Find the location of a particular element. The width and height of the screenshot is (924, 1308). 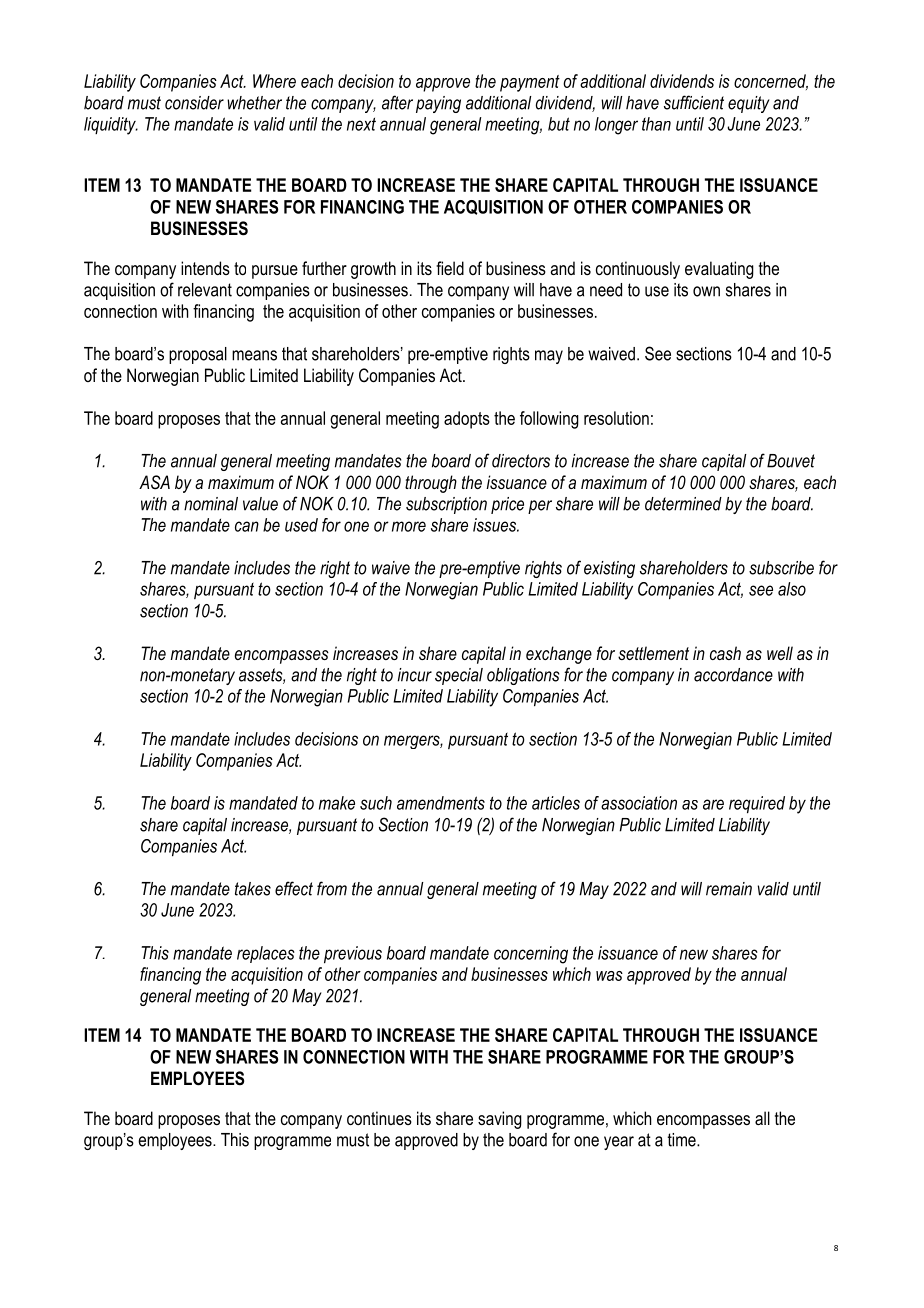

paying is located at coordinates (438, 104).
